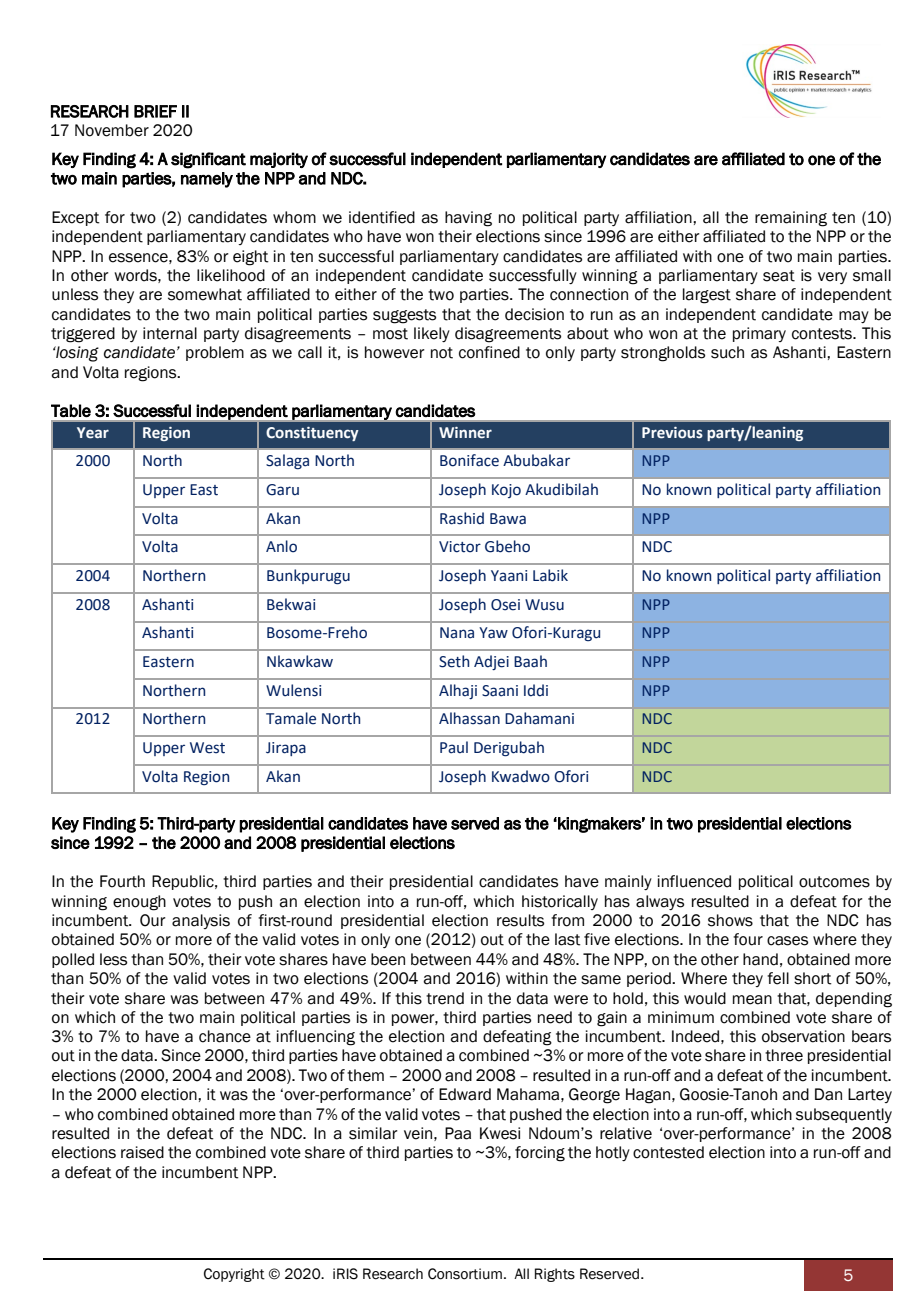 This page has width=924, height=1308. I want to click on analysis, so click(201, 921).
